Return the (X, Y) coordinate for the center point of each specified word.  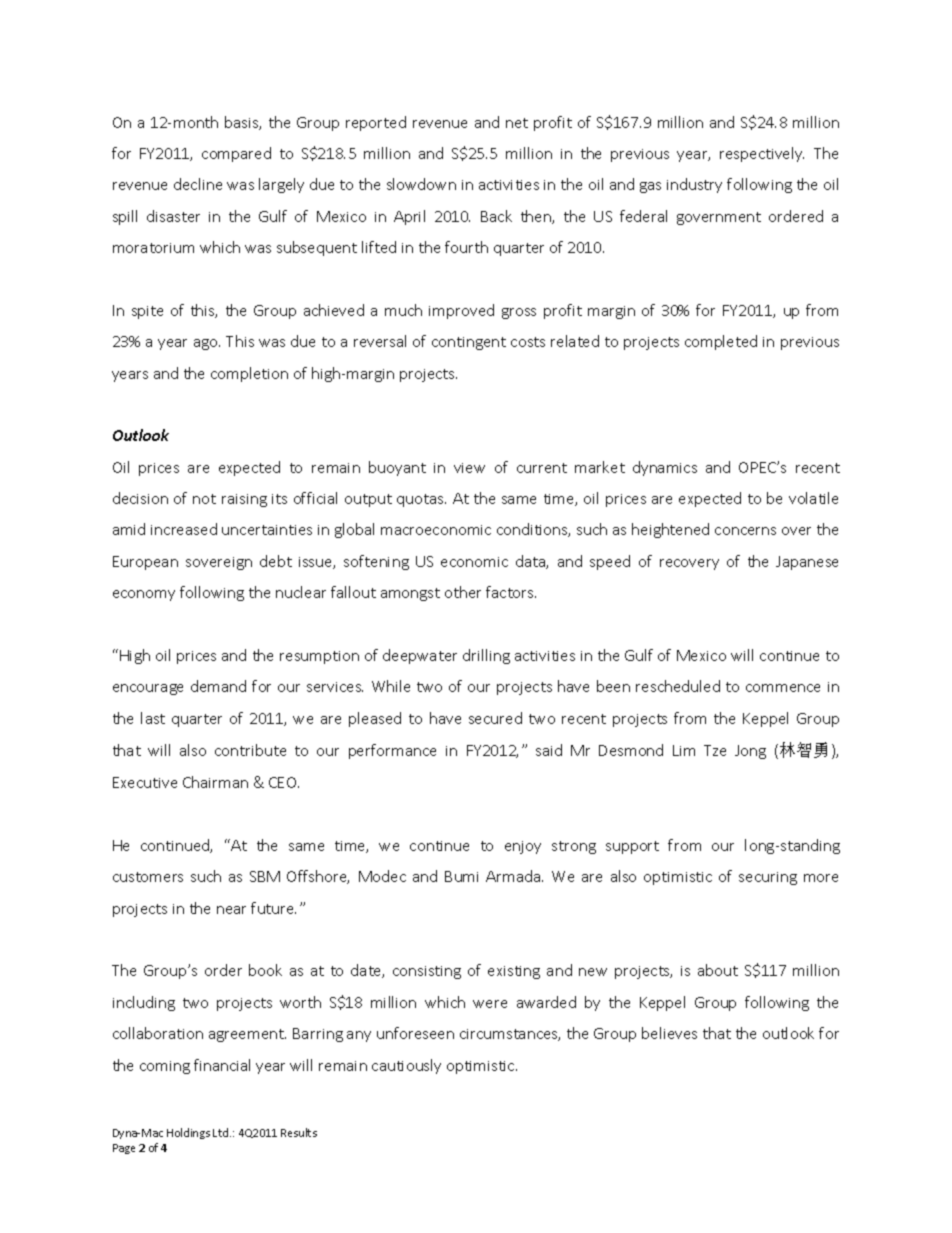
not (204, 499)
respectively (762, 154)
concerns (745, 531)
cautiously (406, 1066)
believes (669, 1033)
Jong (750, 752)
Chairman (215, 782)
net (517, 123)
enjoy (523, 847)
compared (236, 154)
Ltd (222, 1132)
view (469, 468)
